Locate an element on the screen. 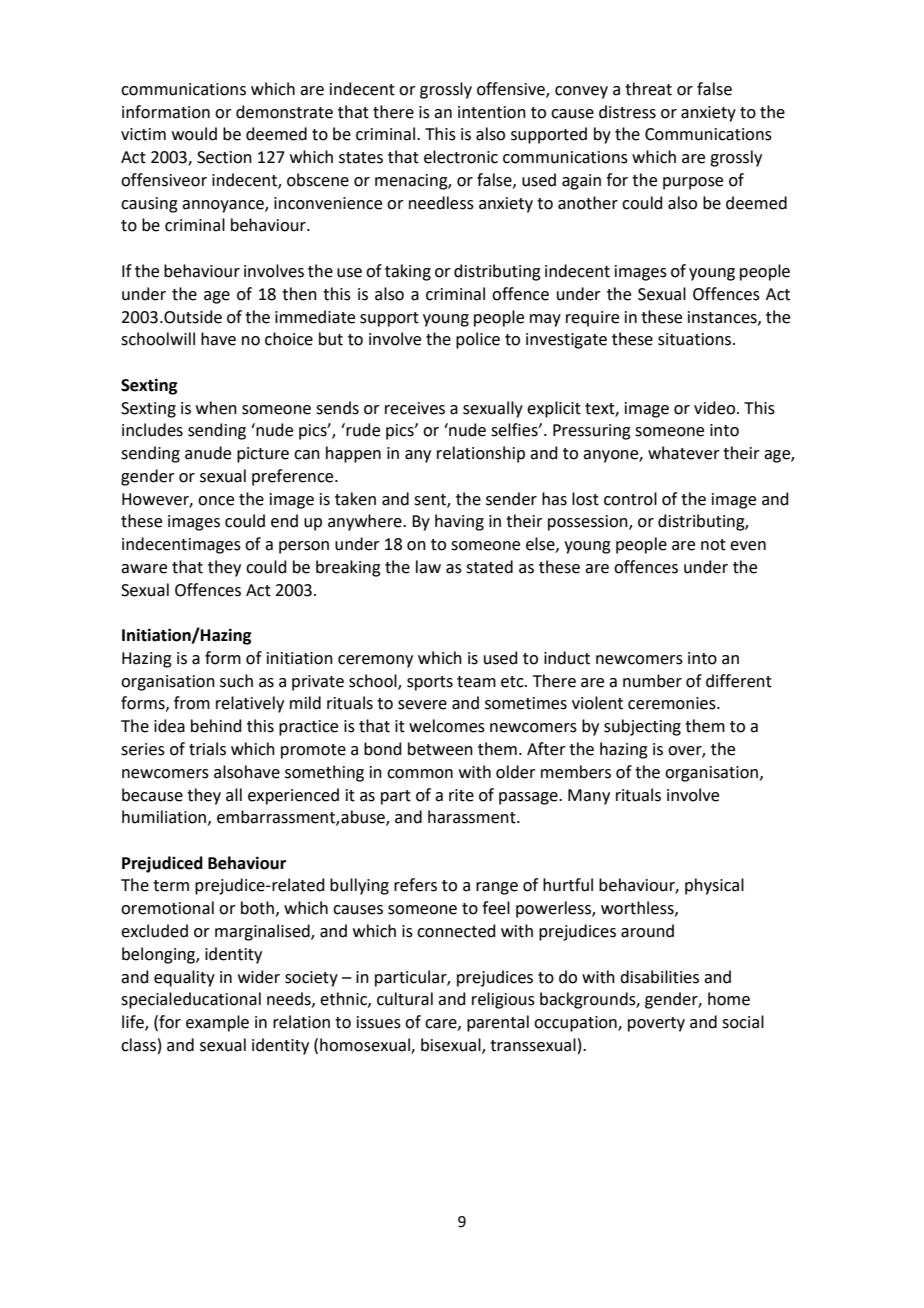 This screenshot has height=1308, width=924. choice is located at coordinates (289, 339).
